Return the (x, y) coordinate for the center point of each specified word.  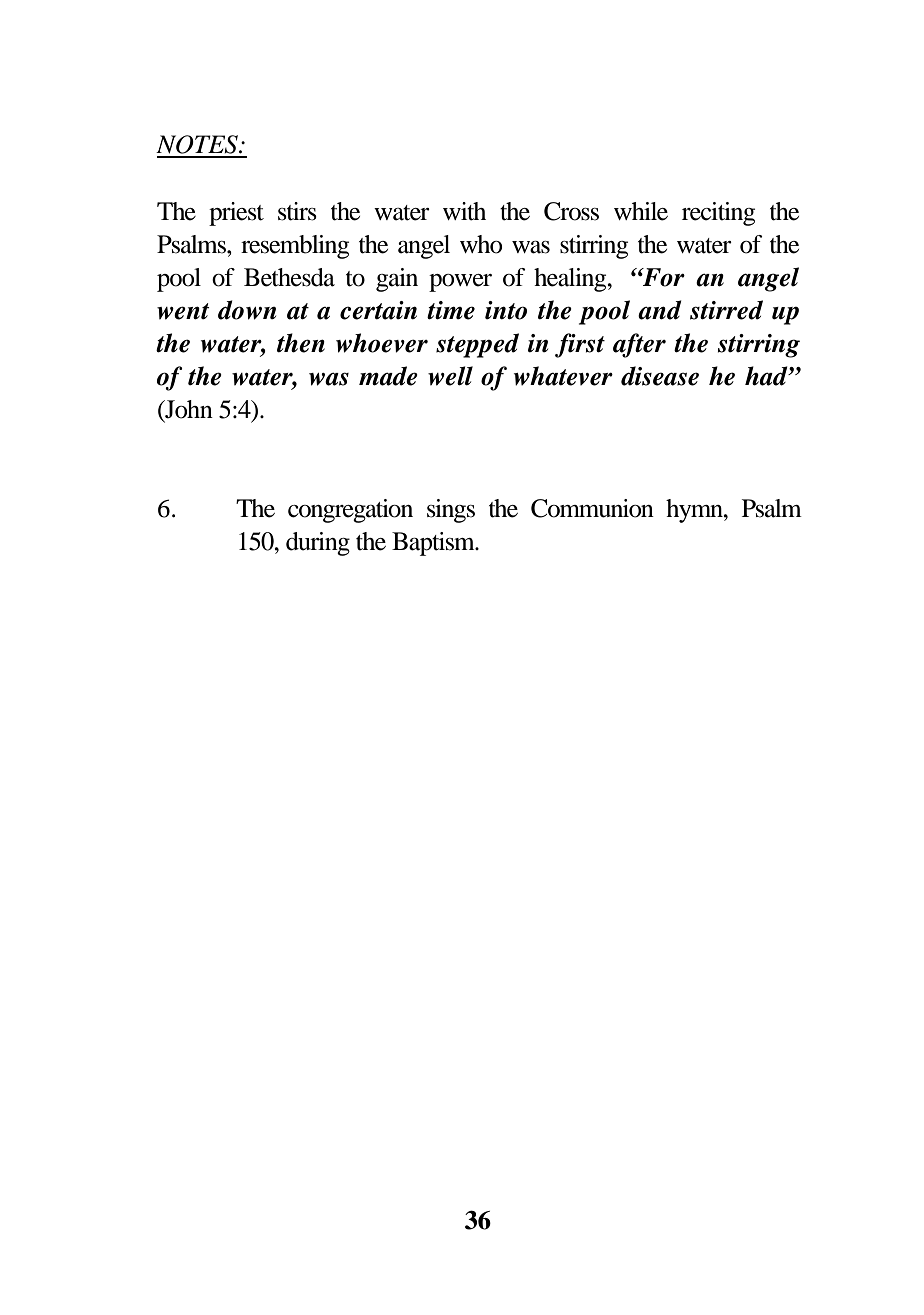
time (451, 310)
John (188, 410)
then (301, 343)
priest (236, 214)
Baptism (434, 544)
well (450, 376)
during (318, 544)
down (247, 310)
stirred (726, 310)
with (464, 211)
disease (660, 376)
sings (451, 511)
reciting (718, 214)
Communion (592, 508)
